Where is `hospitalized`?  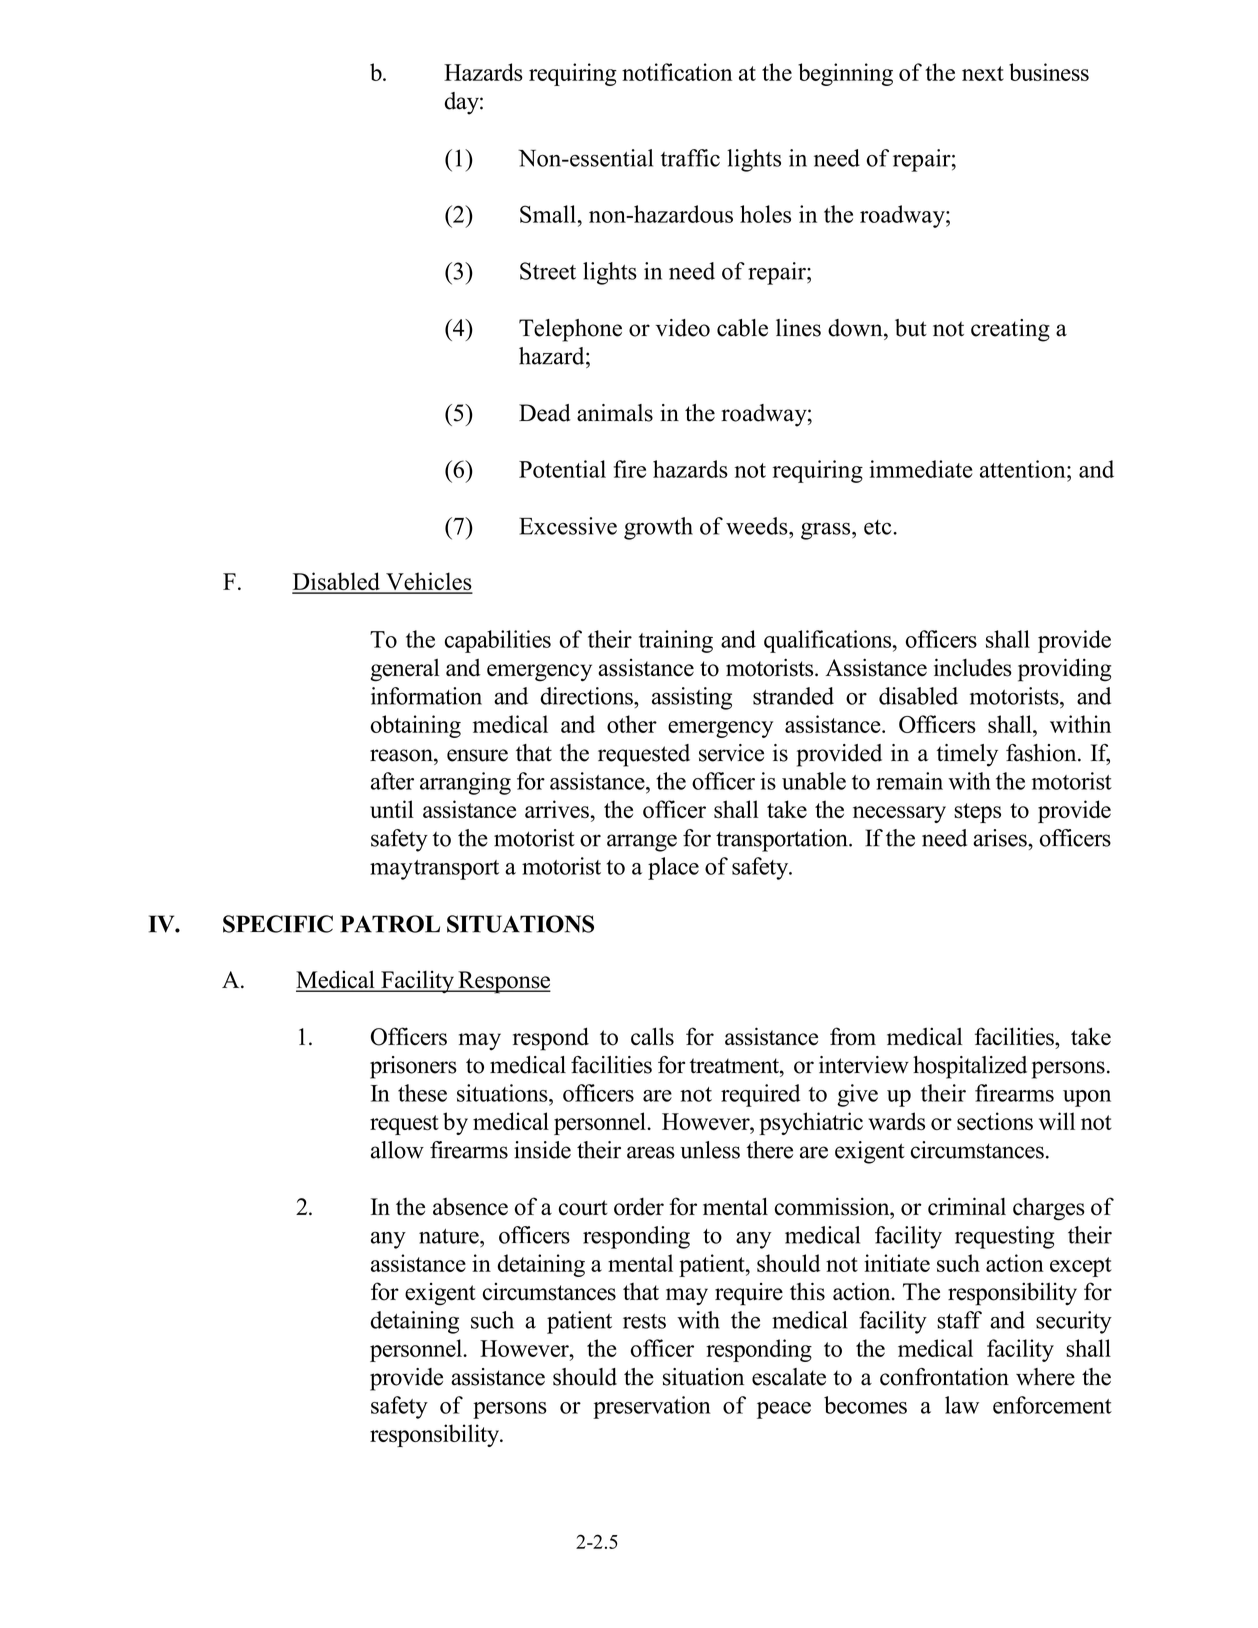 hospitalized is located at coordinates (970, 1067).
